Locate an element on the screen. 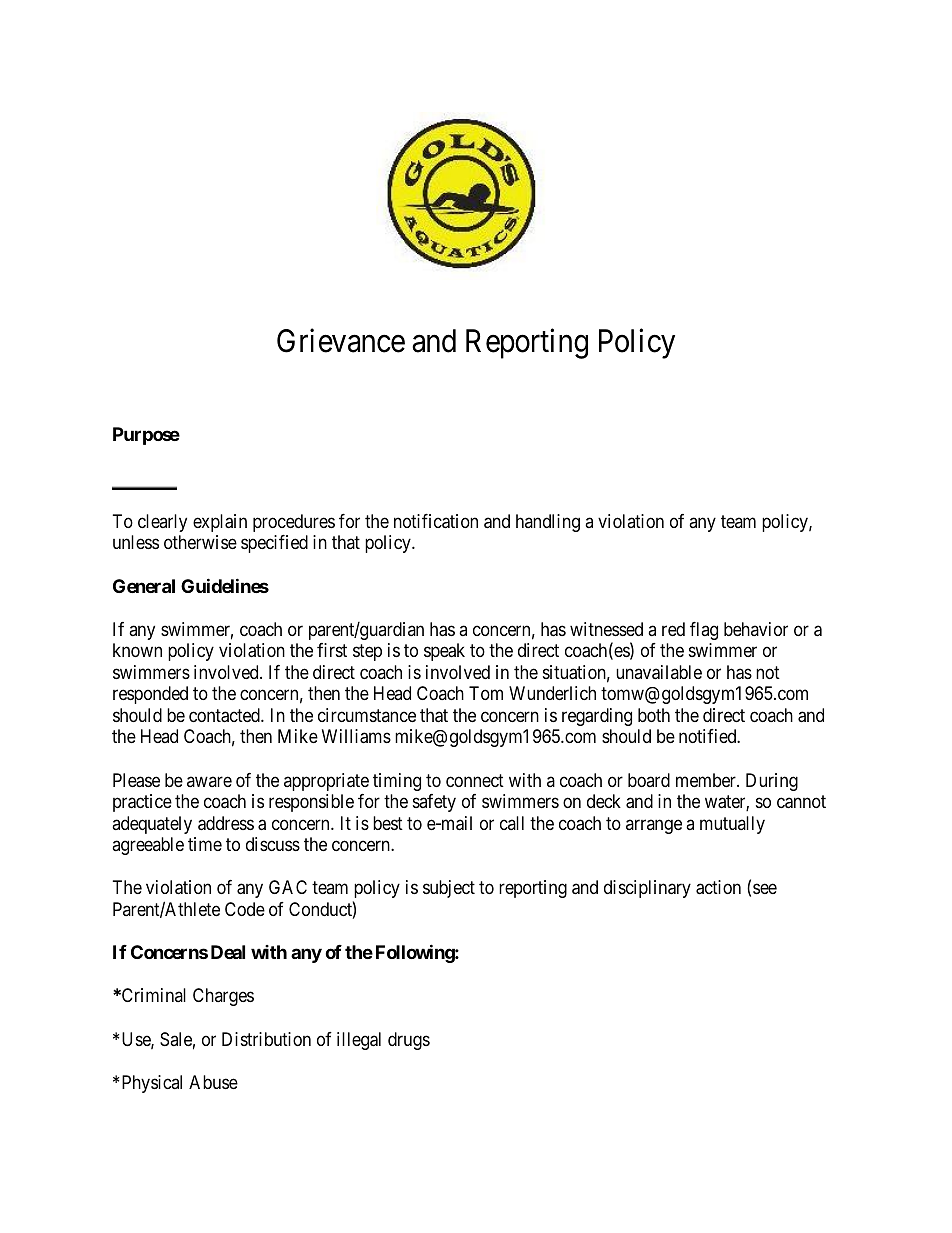 The width and height of the screenshot is (952, 1233). drugs is located at coordinates (409, 1041).
